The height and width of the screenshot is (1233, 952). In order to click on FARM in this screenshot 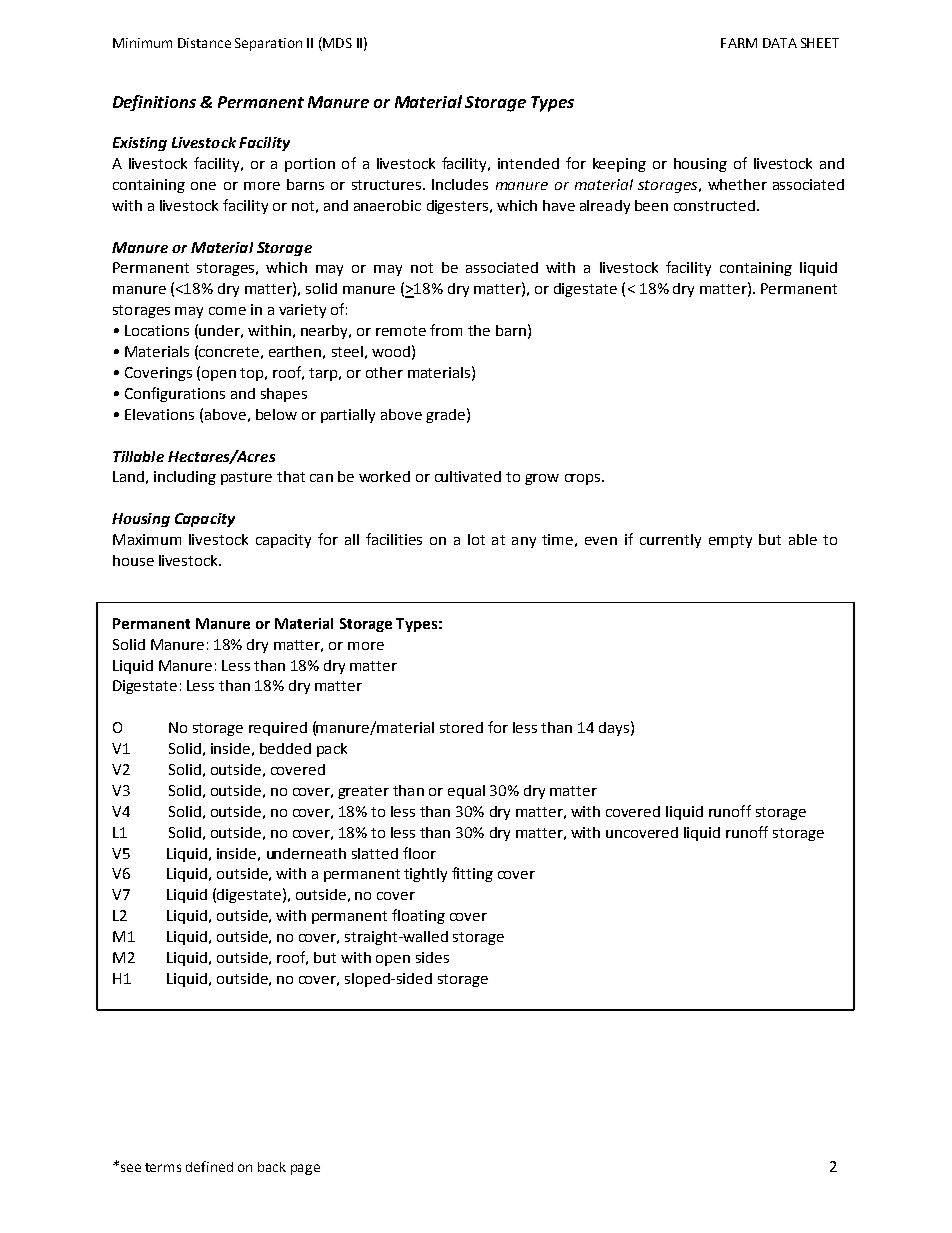, I will do `click(739, 43)`.
